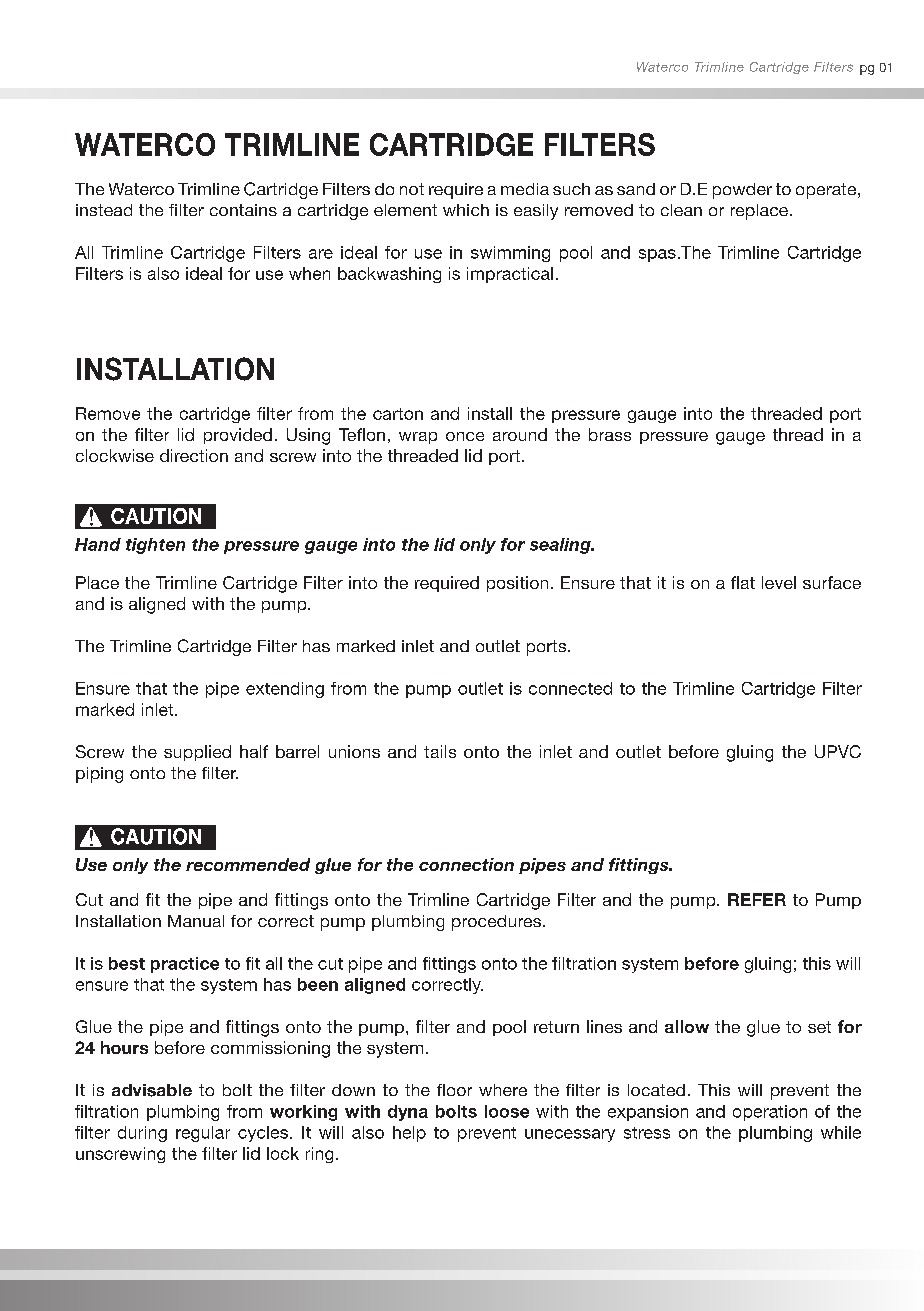 This document has height=1311, width=924. Describe the element at coordinates (570, 688) in the document. I see `connected` at that location.
